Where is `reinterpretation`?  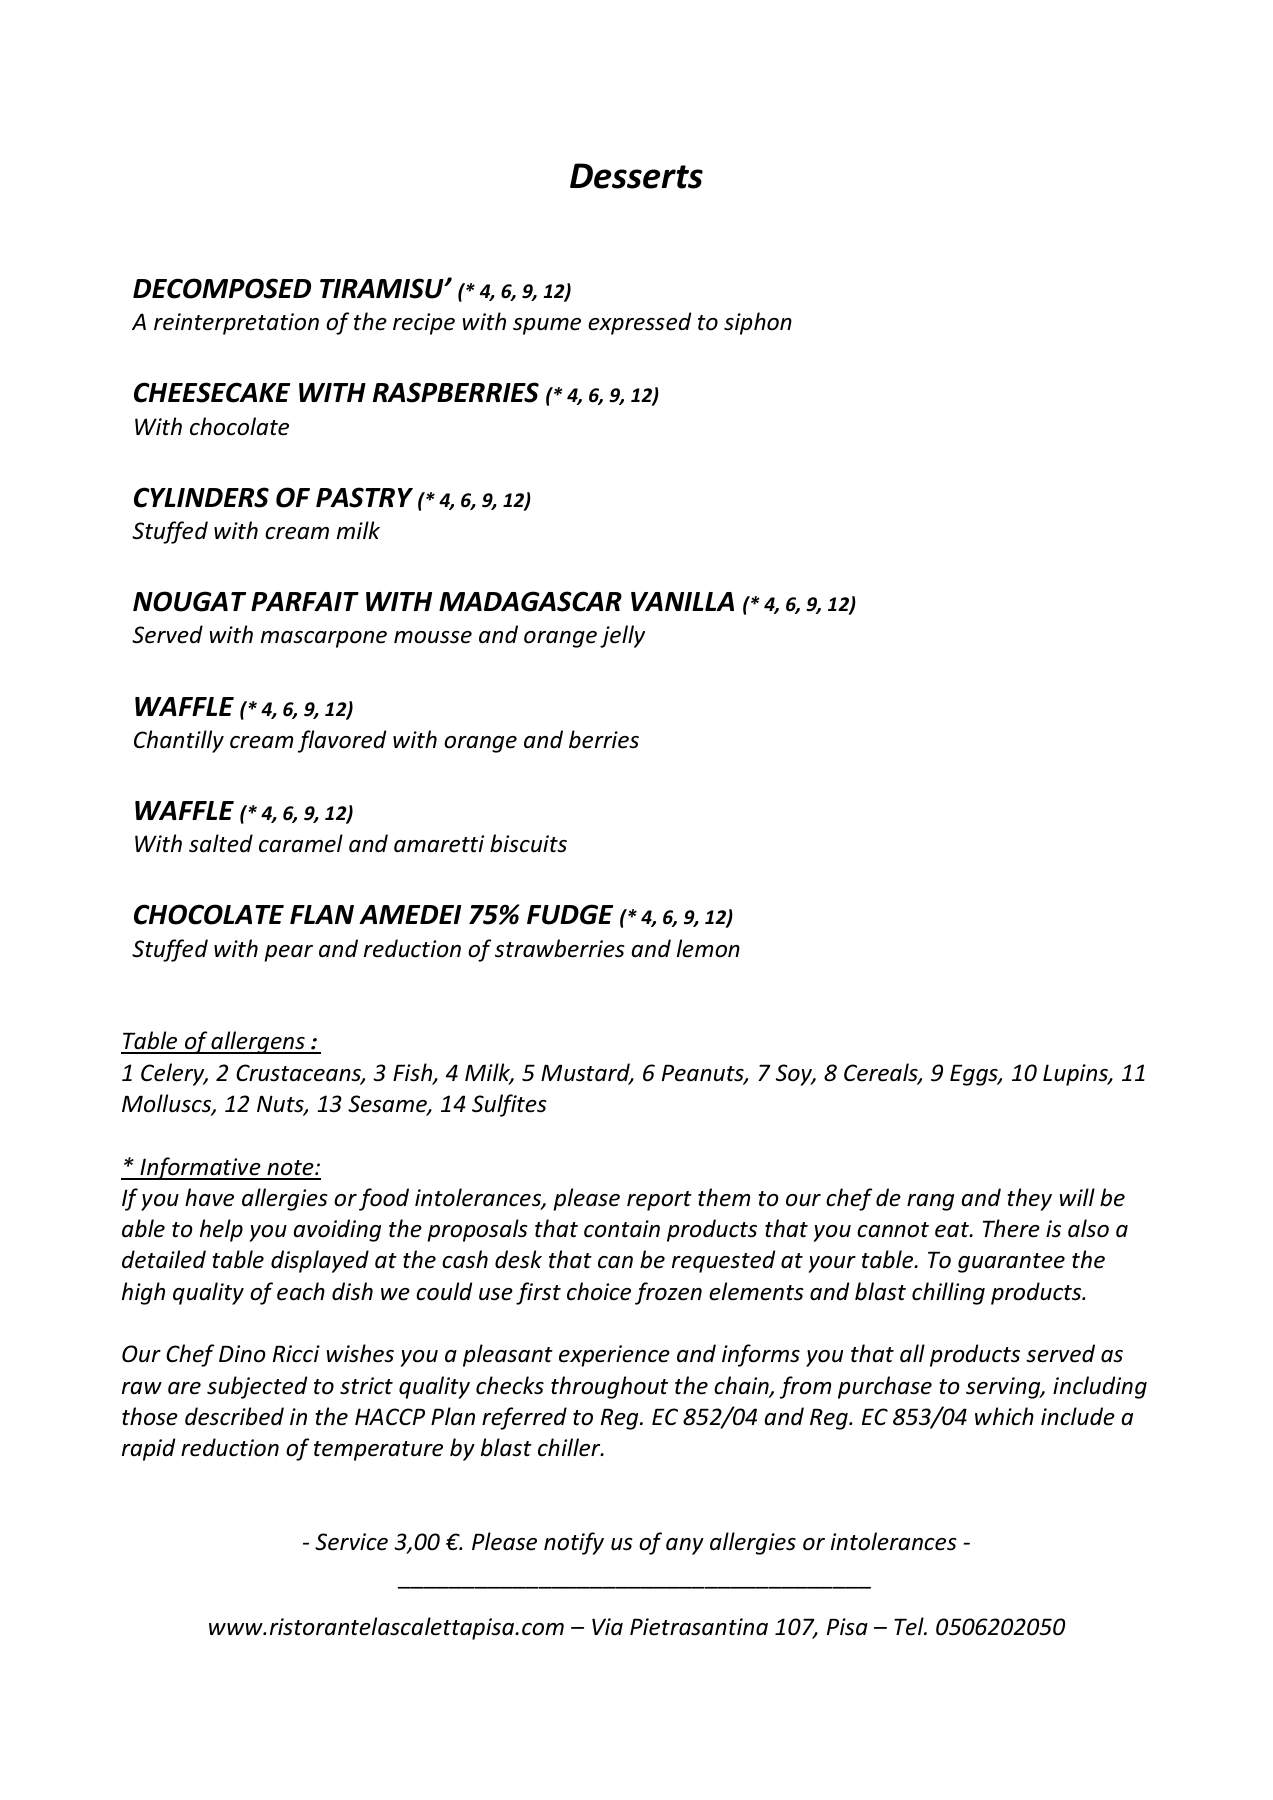
reinterpretation is located at coordinates (236, 324).
